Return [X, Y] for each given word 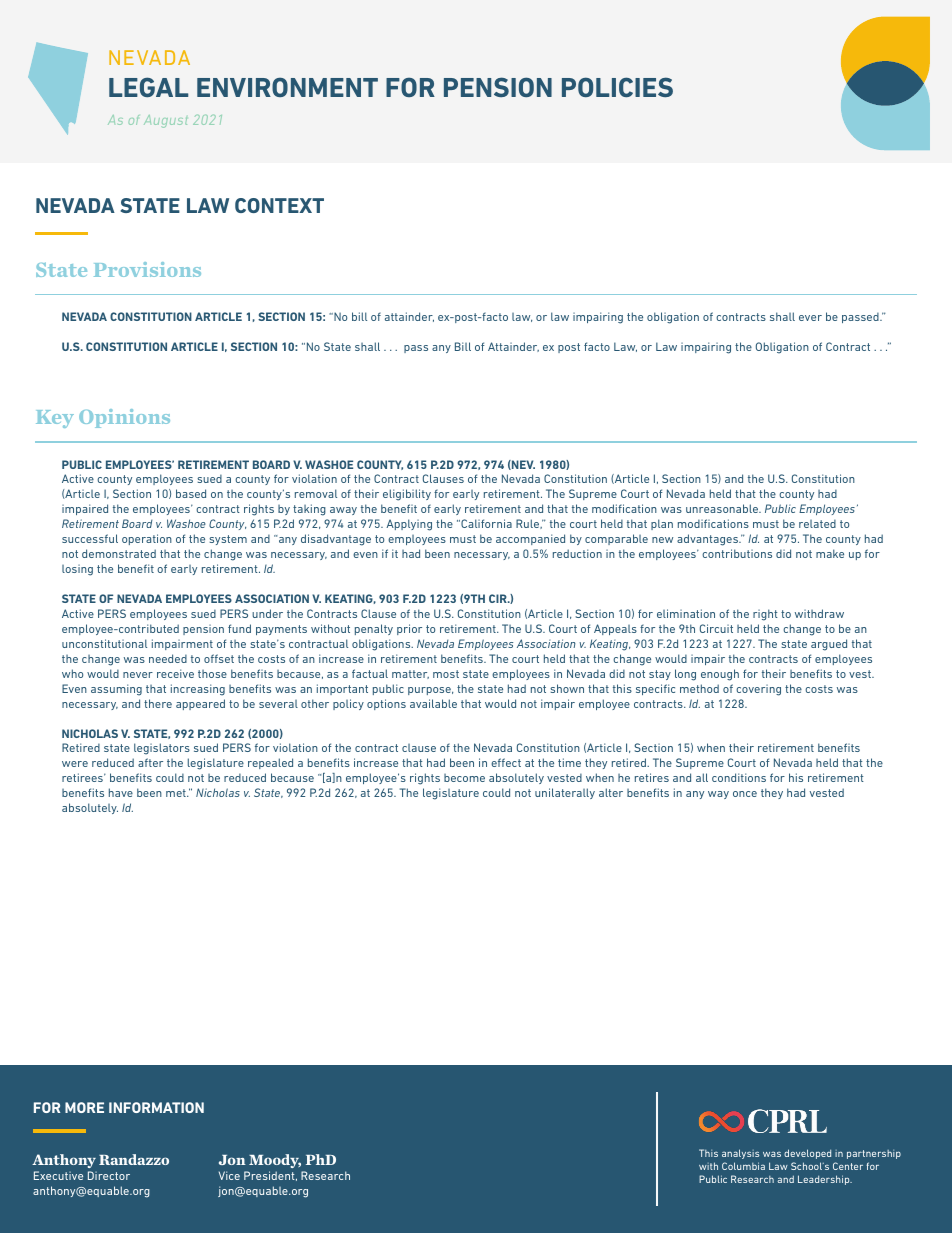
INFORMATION [156, 1107]
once [745, 794]
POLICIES [617, 87]
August [165, 121]
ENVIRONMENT [287, 87]
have [121, 792]
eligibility [407, 495]
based [191, 493]
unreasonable [723, 508]
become [464, 778]
